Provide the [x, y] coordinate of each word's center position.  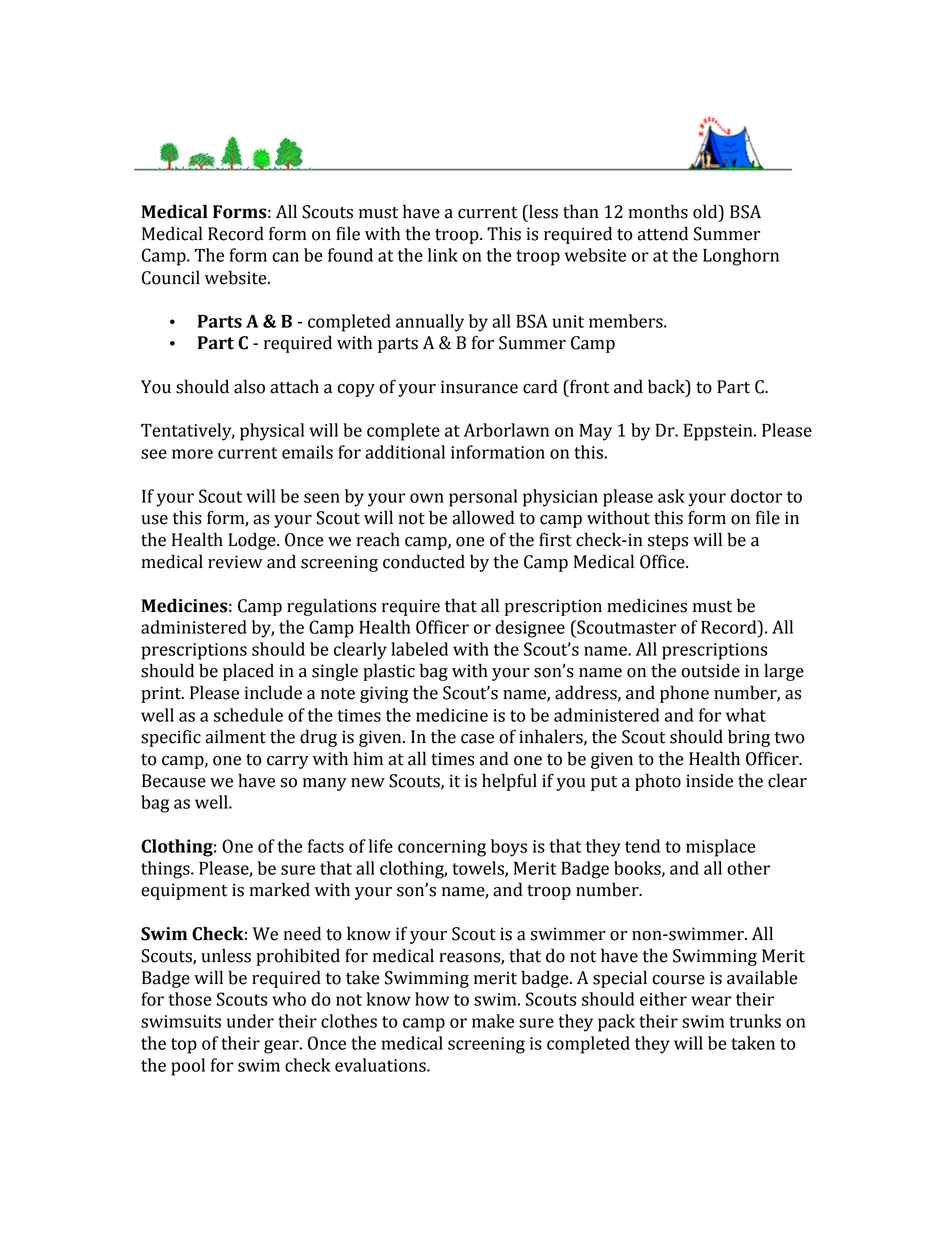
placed [248, 672]
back [667, 386]
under [250, 1021]
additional [405, 452]
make [493, 1021]
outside [710, 670]
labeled [419, 649]
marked [279, 889]
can [285, 257]
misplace [721, 848]
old [706, 212]
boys [509, 848]
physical [272, 432]
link [443, 255]
